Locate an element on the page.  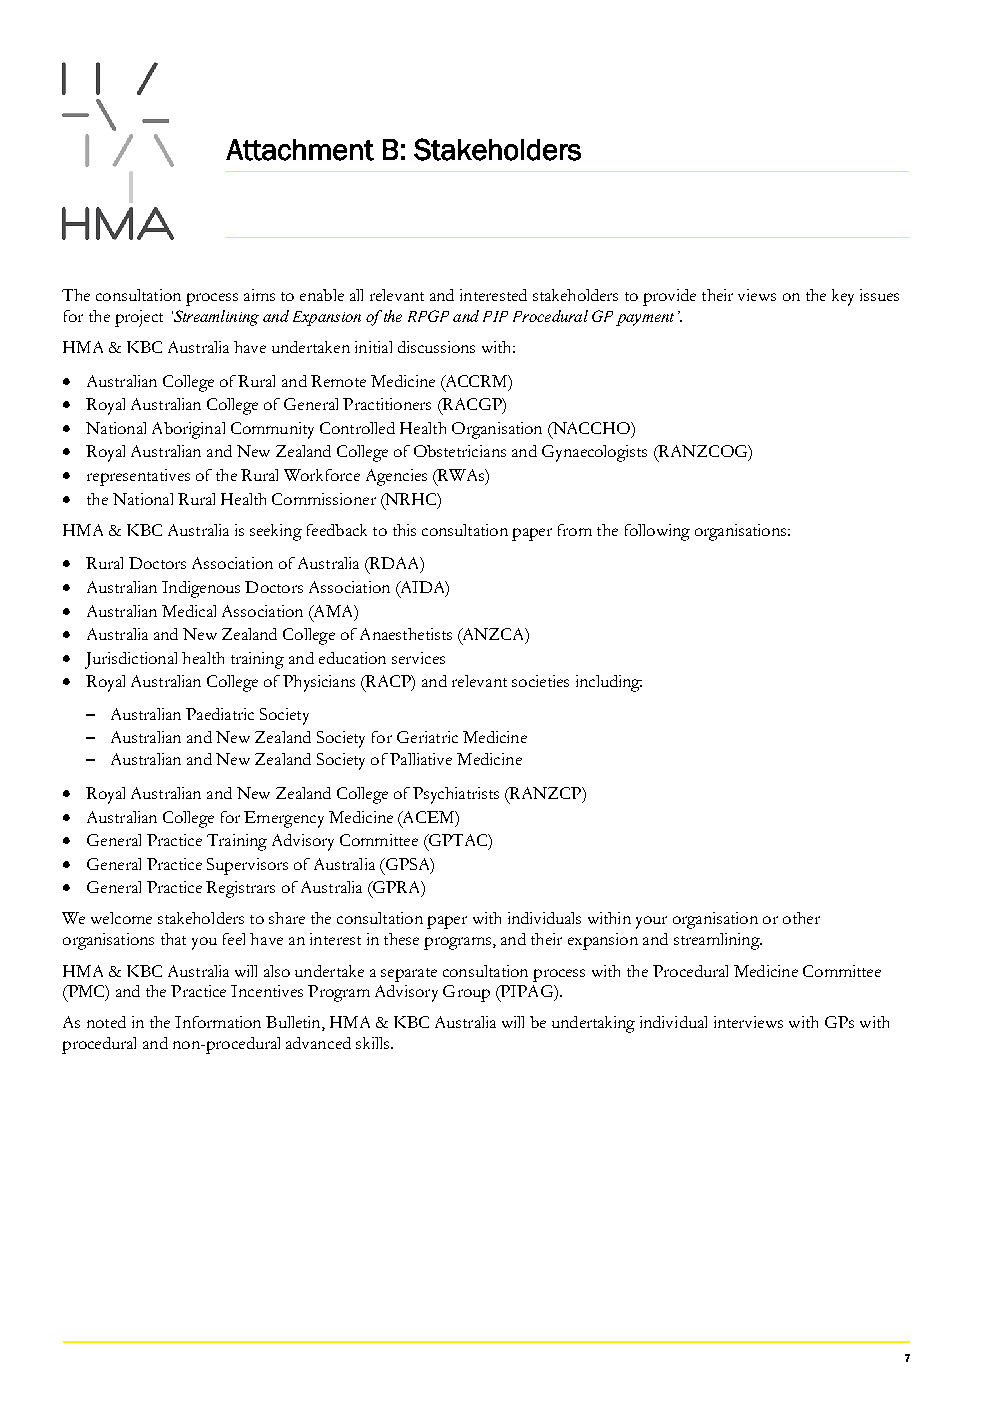
Information is located at coordinates (218, 1022).
